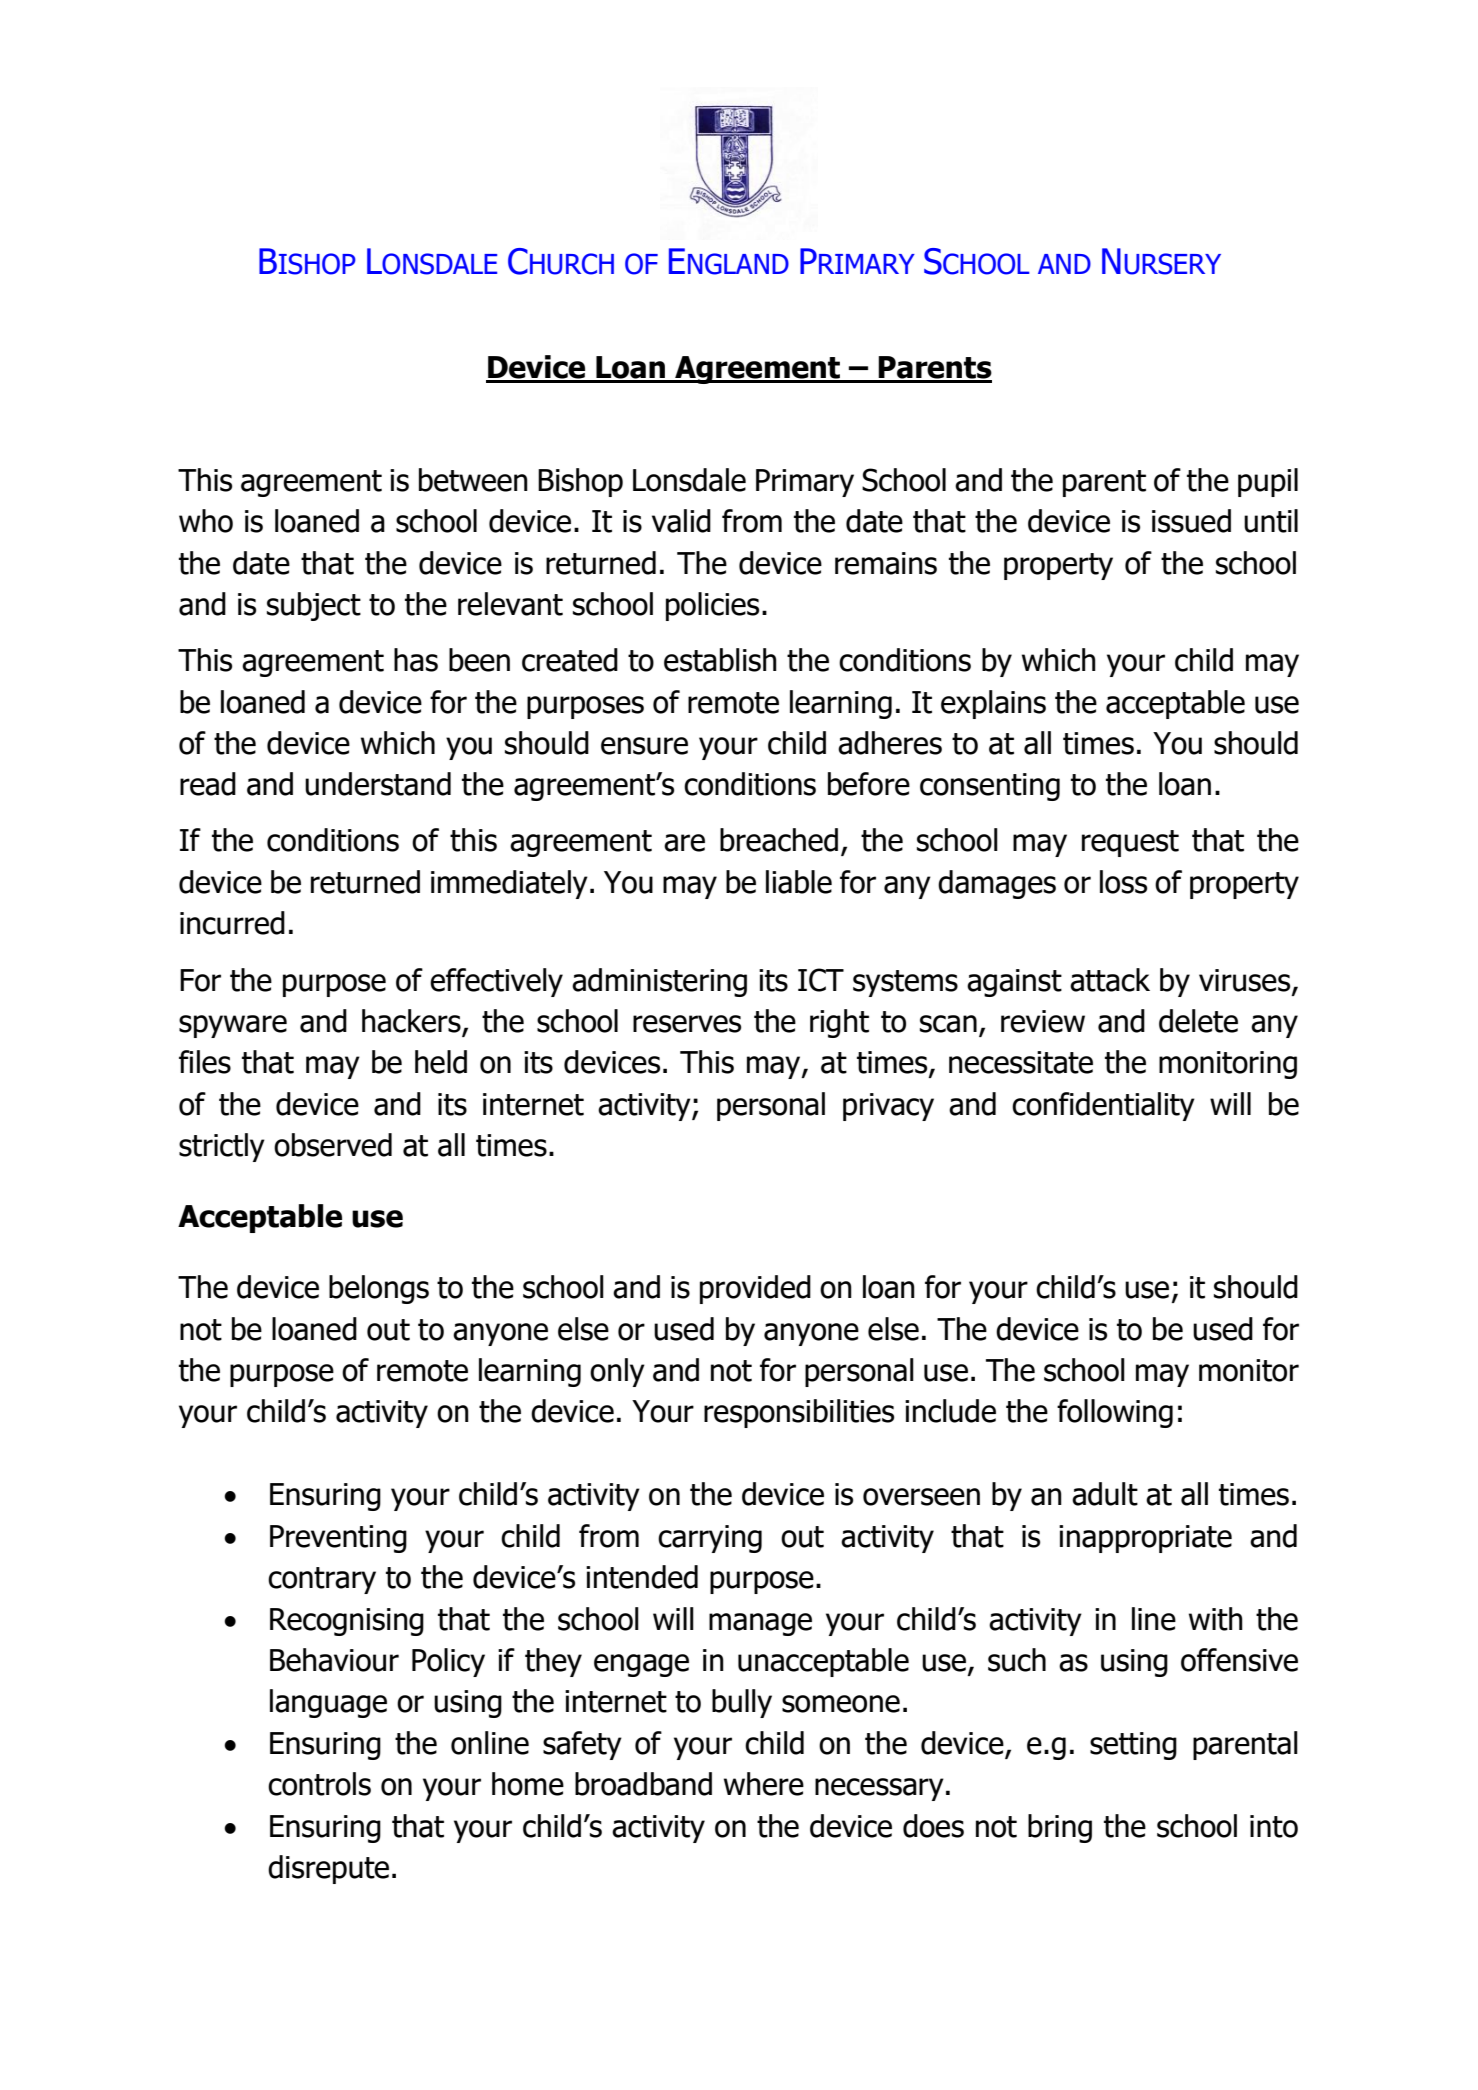  I want to click on carrying, so click(710, 1539).
